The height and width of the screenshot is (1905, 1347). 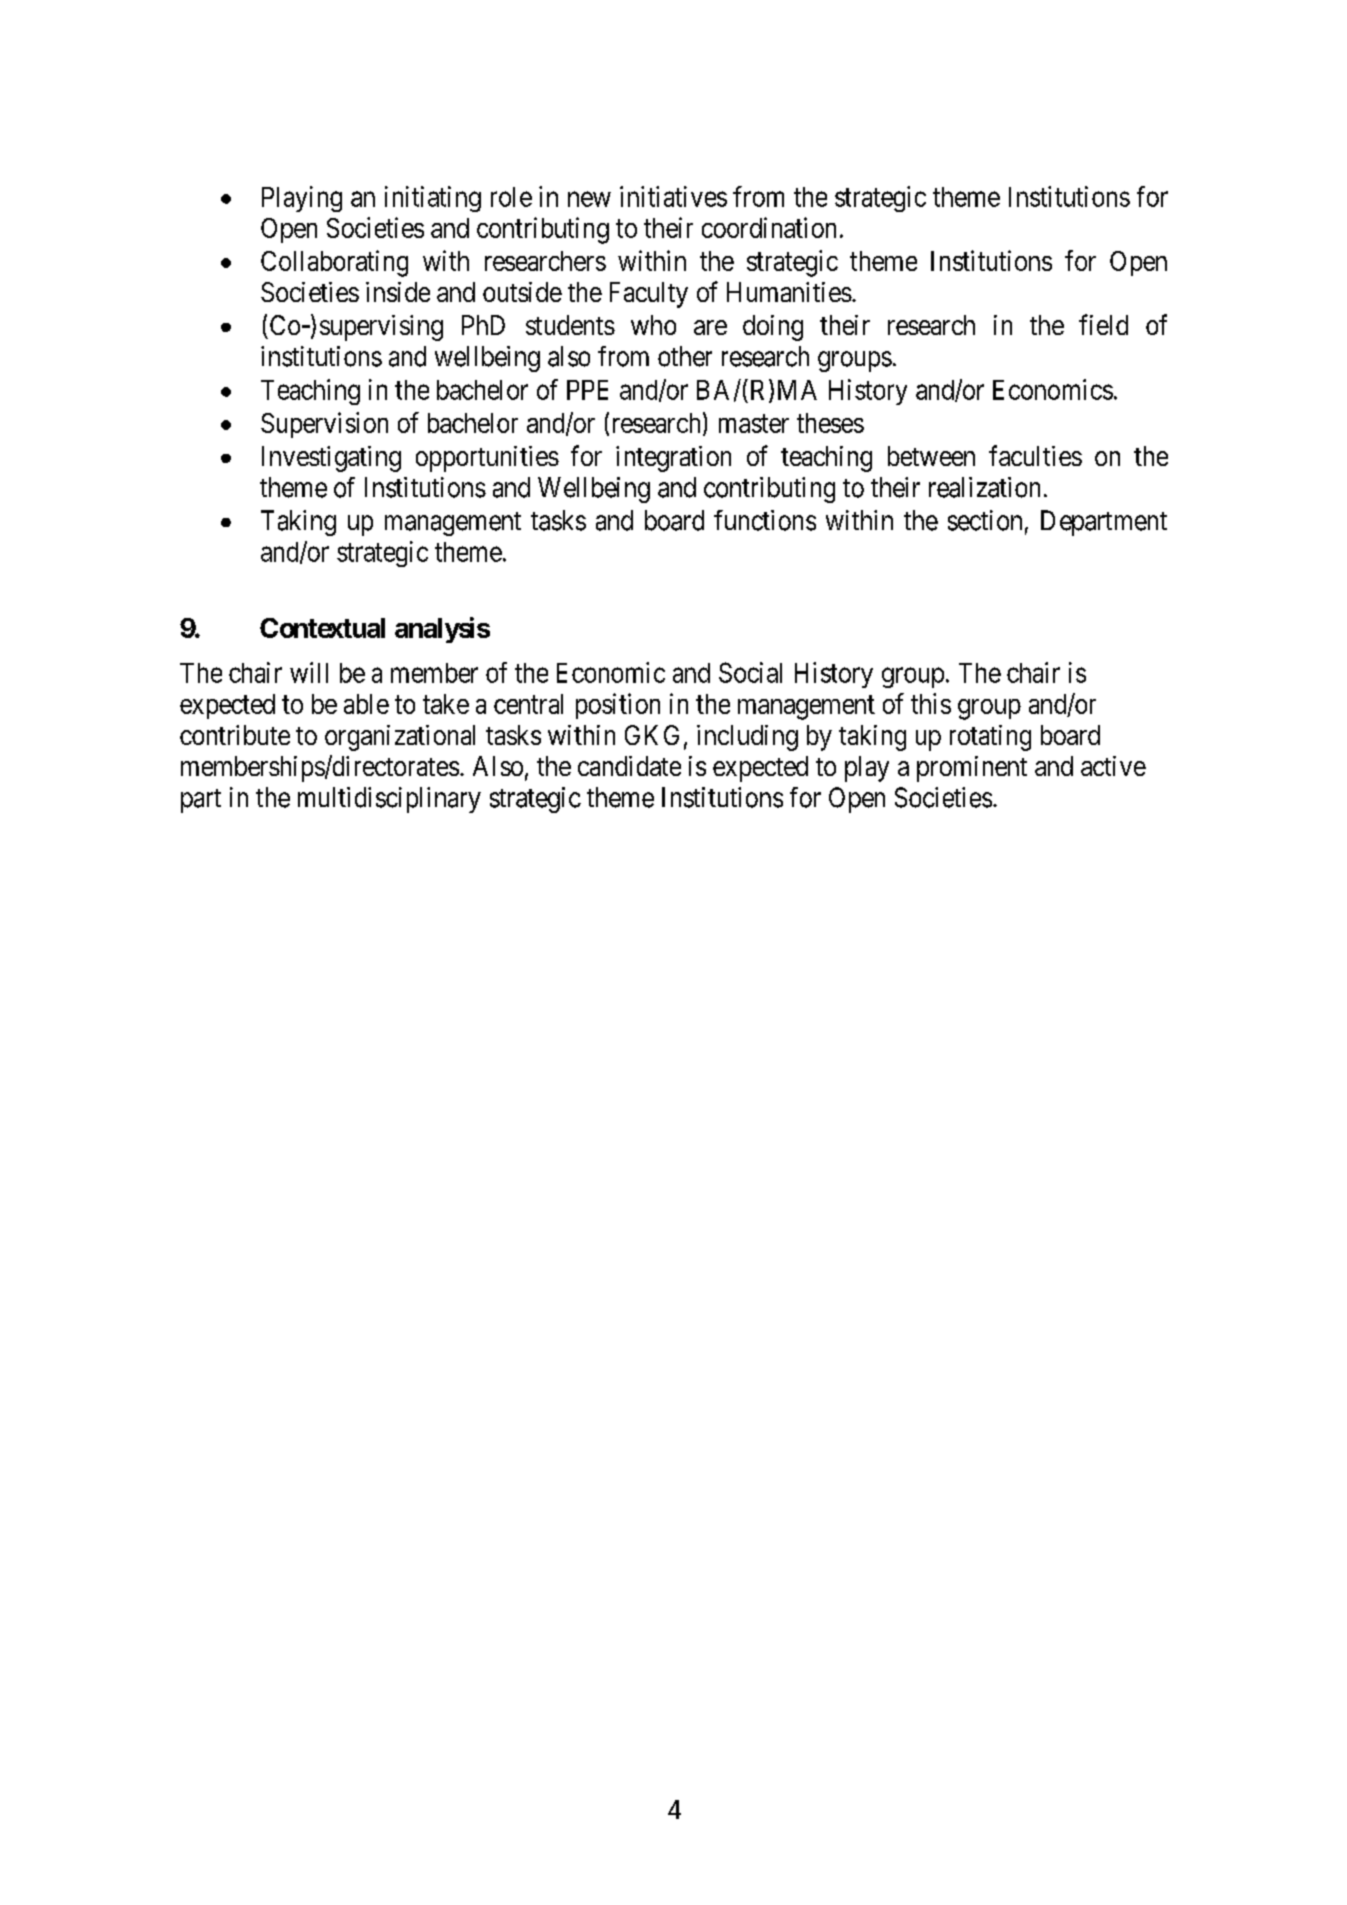 I want to click on realization, so click(x=984, y=487).
